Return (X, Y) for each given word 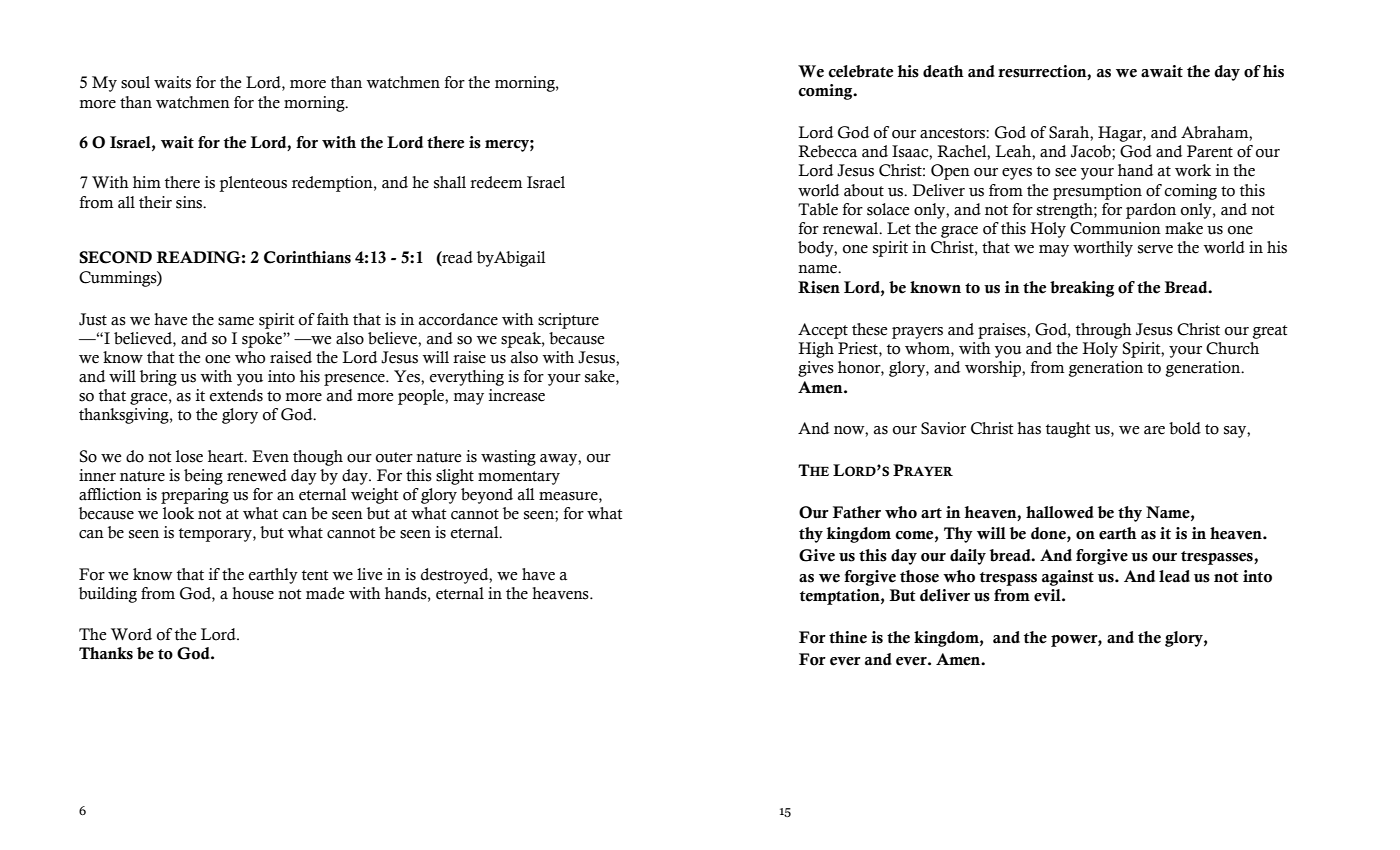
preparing (195, 496)
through (1104, 331)
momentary (519, 478)
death (943, 71)
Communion (1115, 228)
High (816, 350)
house (253, 593)
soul (135, 82)
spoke (263, 340)
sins (190, 202)
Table (818, 209)
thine (848, 637)
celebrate (860, 71)
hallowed (1060, 512)
